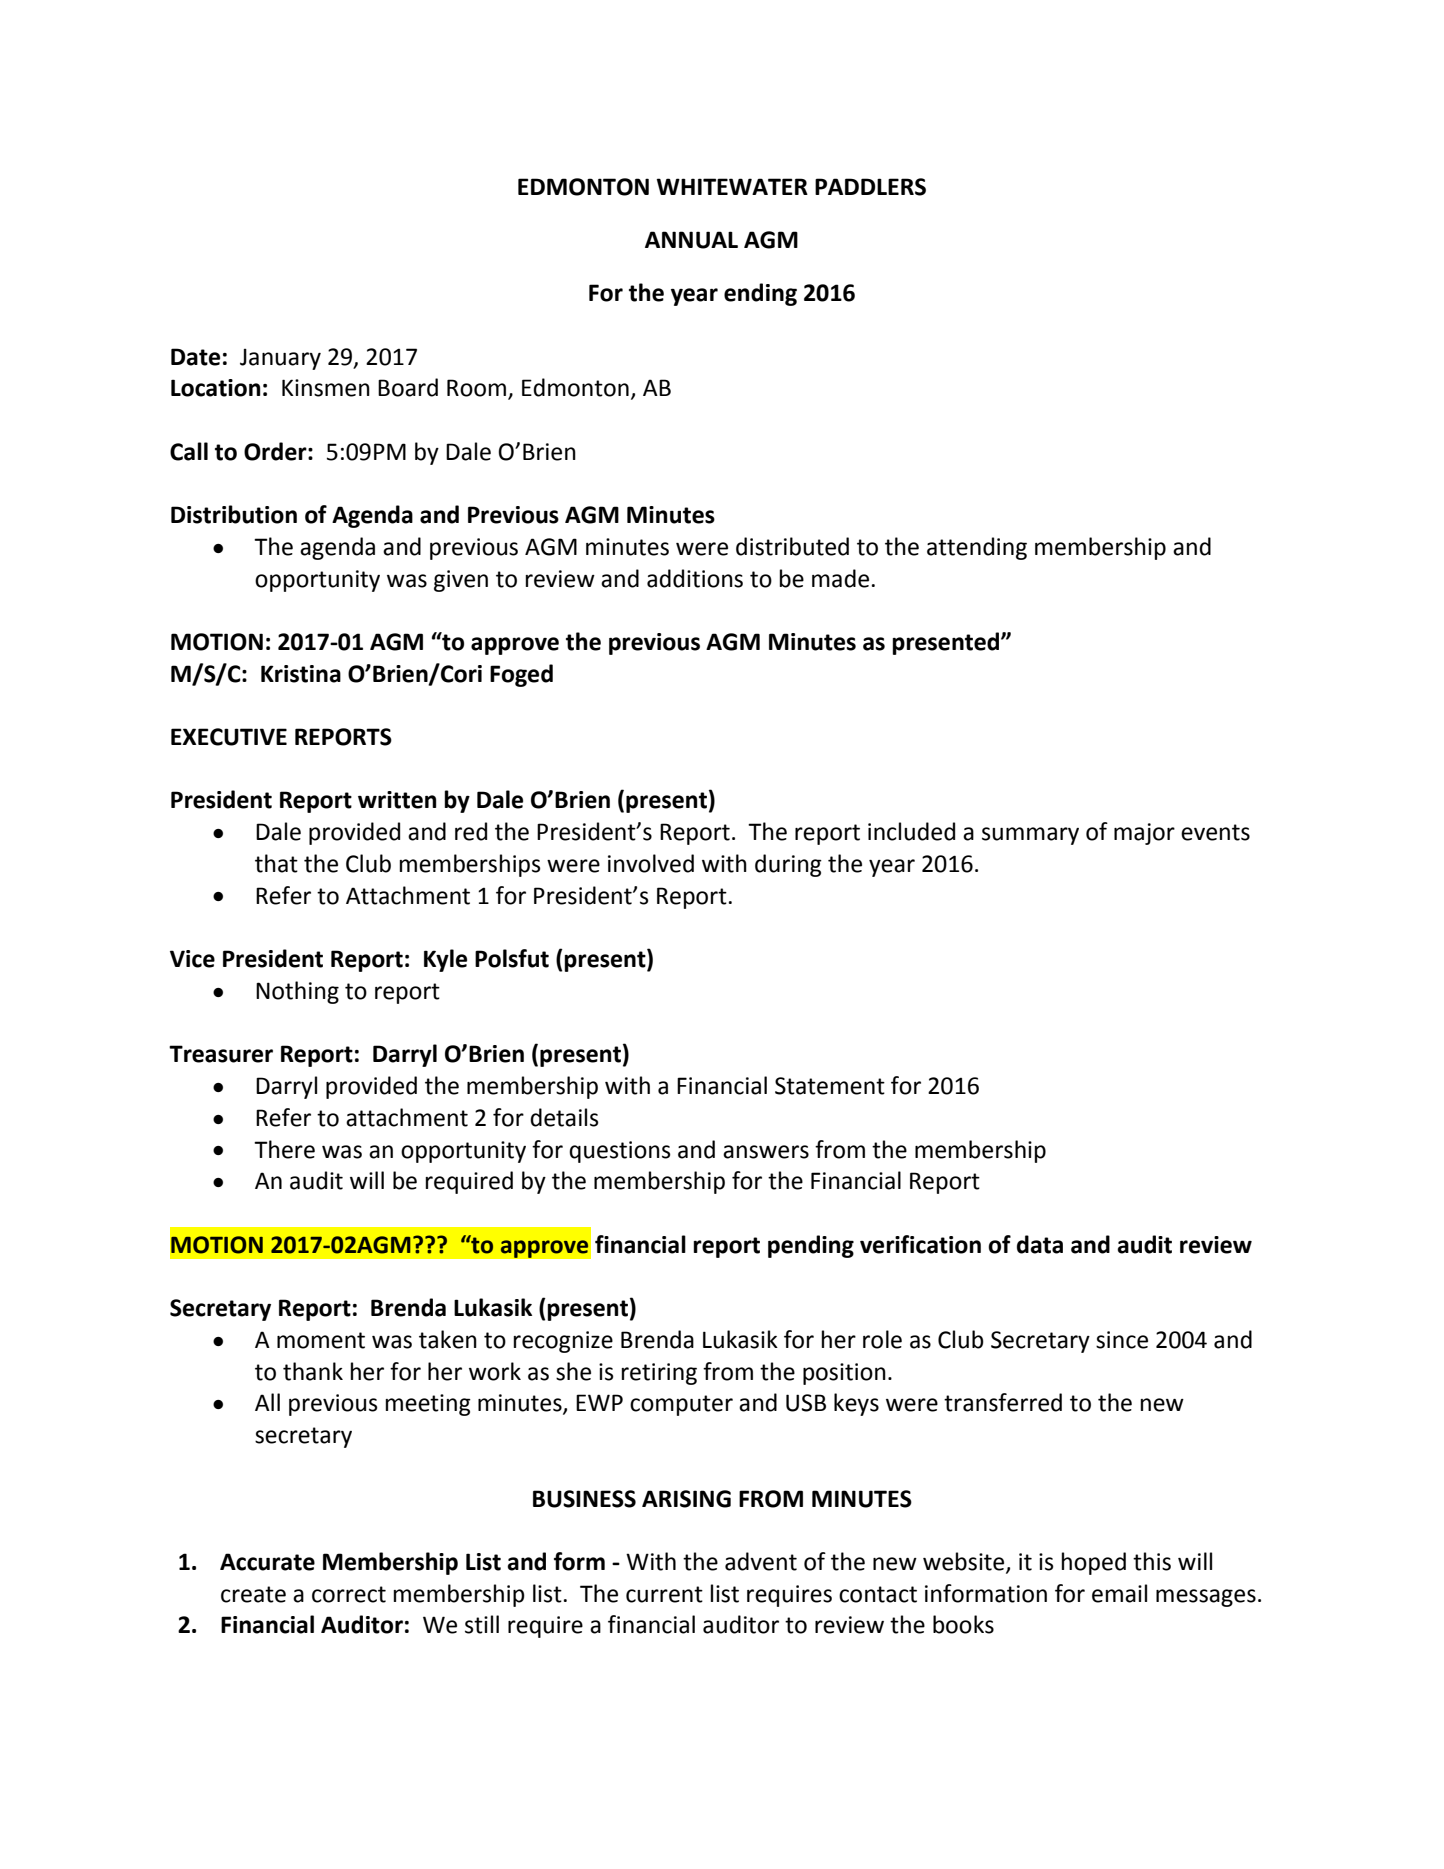  Describe the element at coordinates (1094, 1563) in the screenshot. I see `hoped` at that location.
